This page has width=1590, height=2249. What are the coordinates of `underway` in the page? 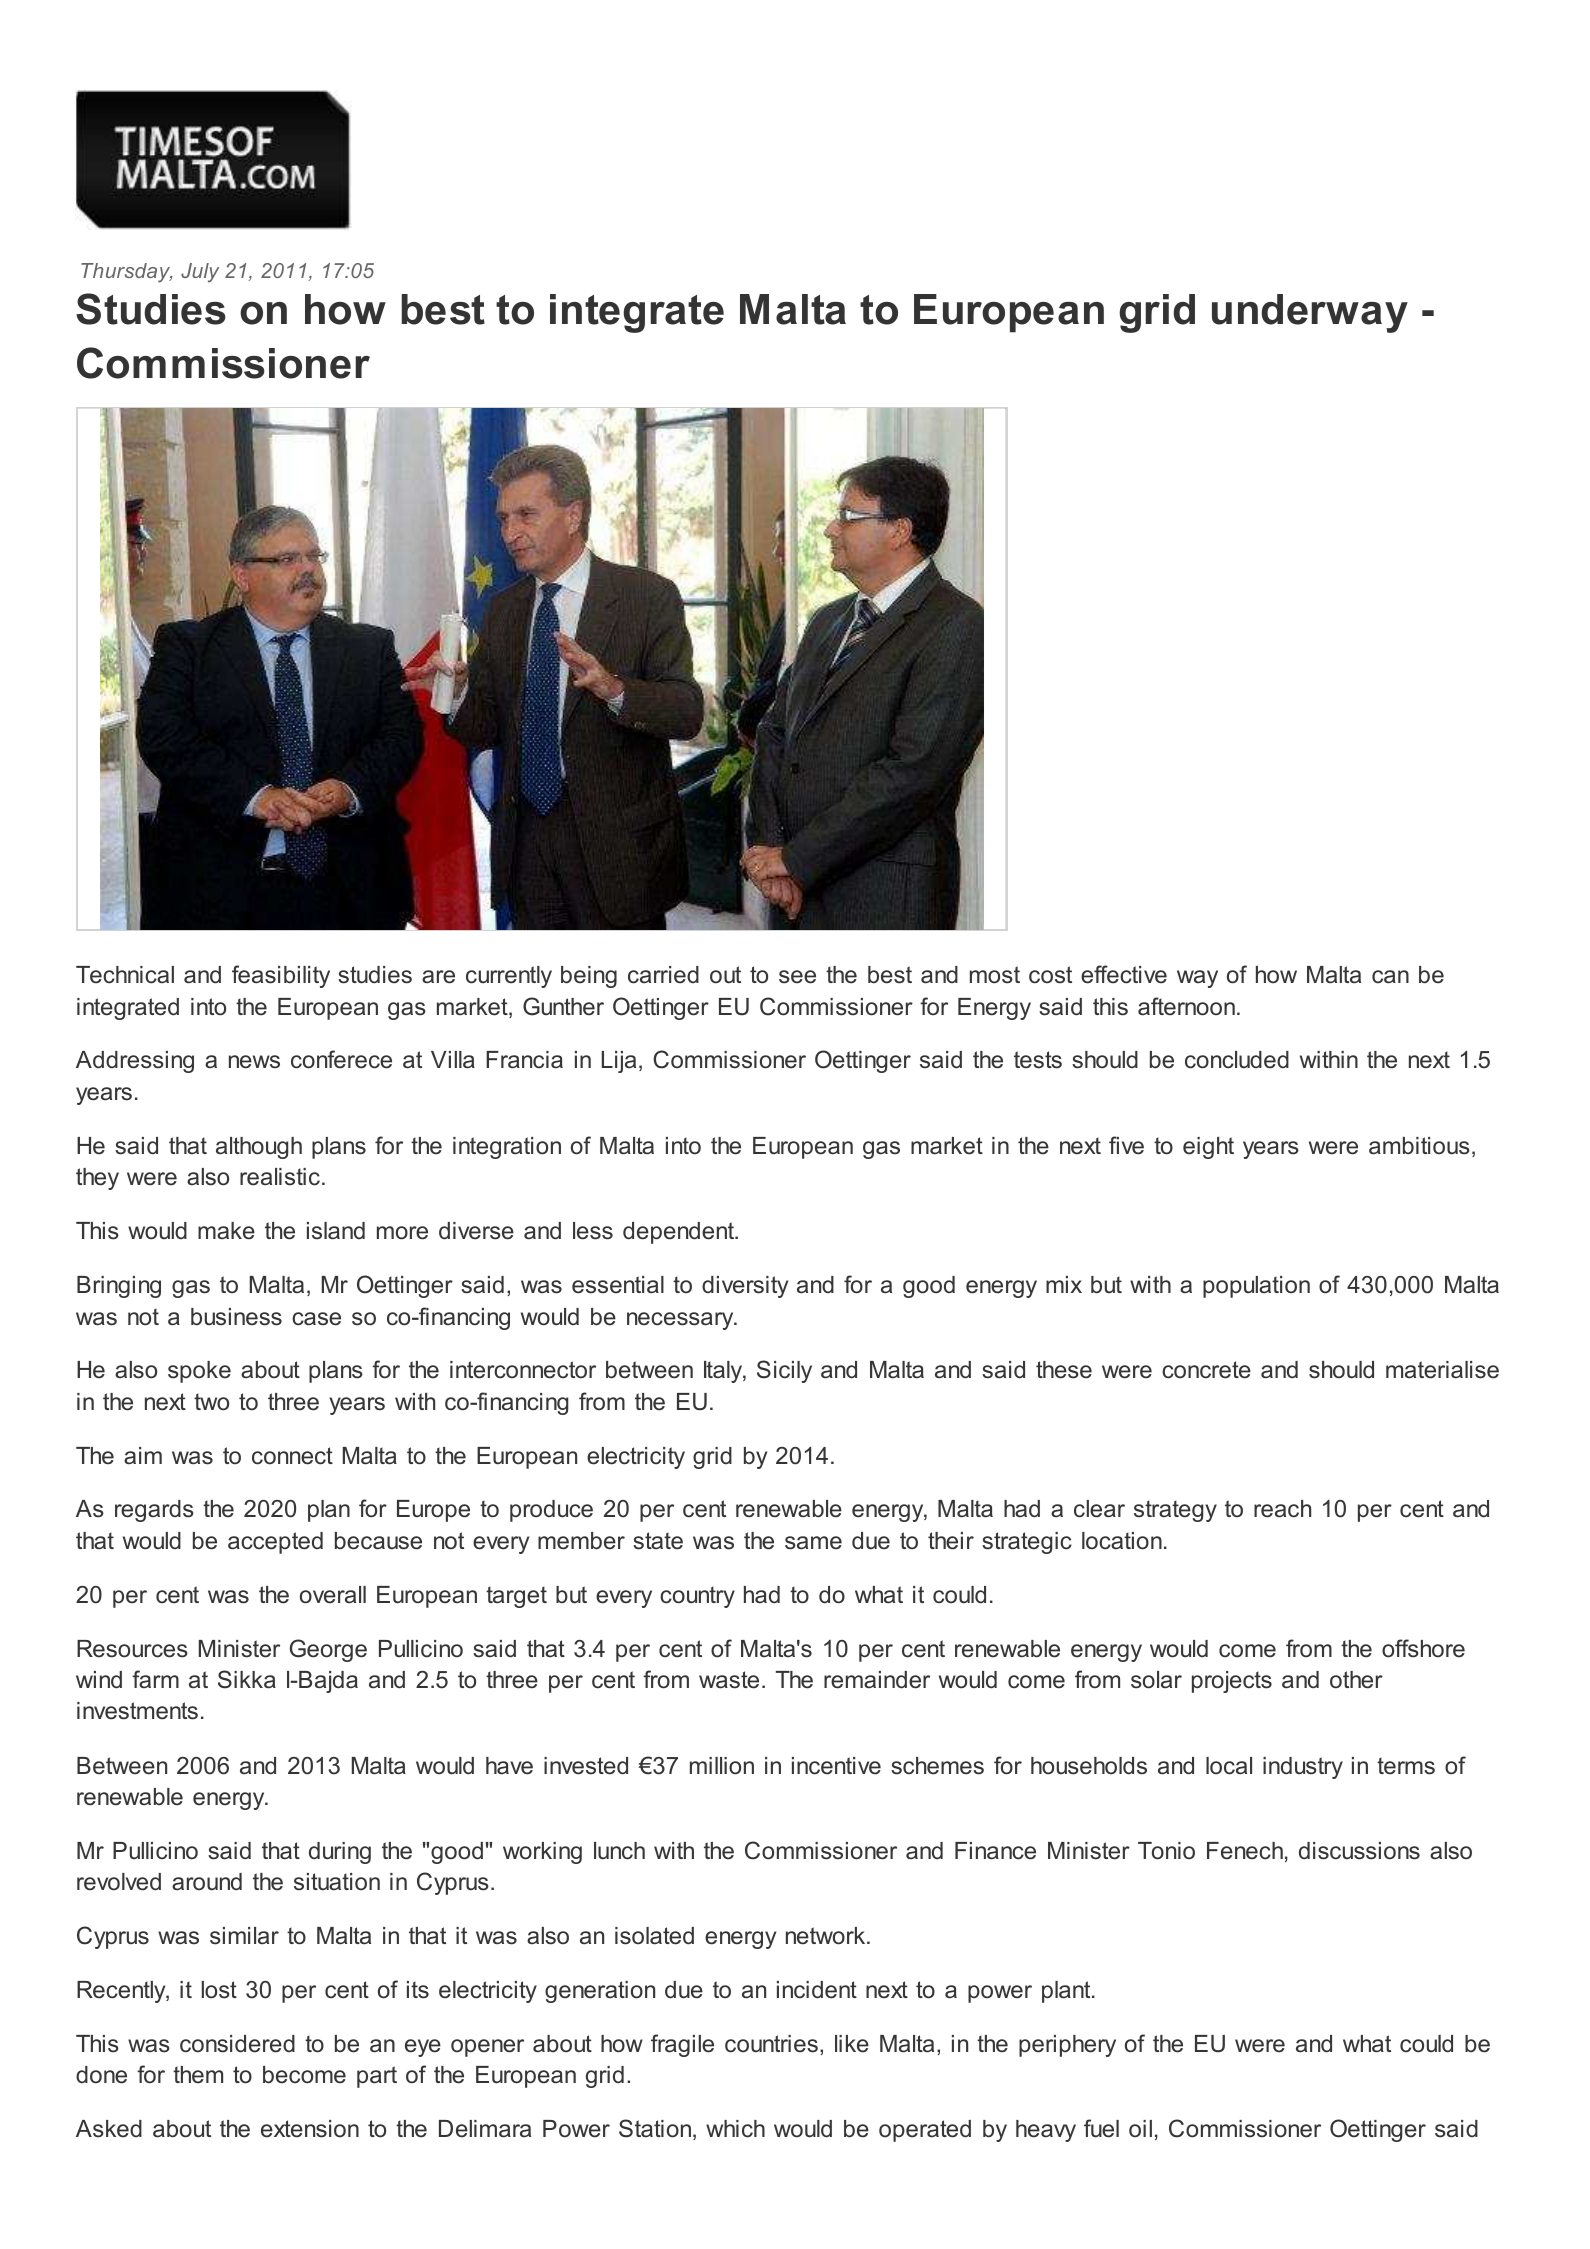 It's located at (1310, 313).
